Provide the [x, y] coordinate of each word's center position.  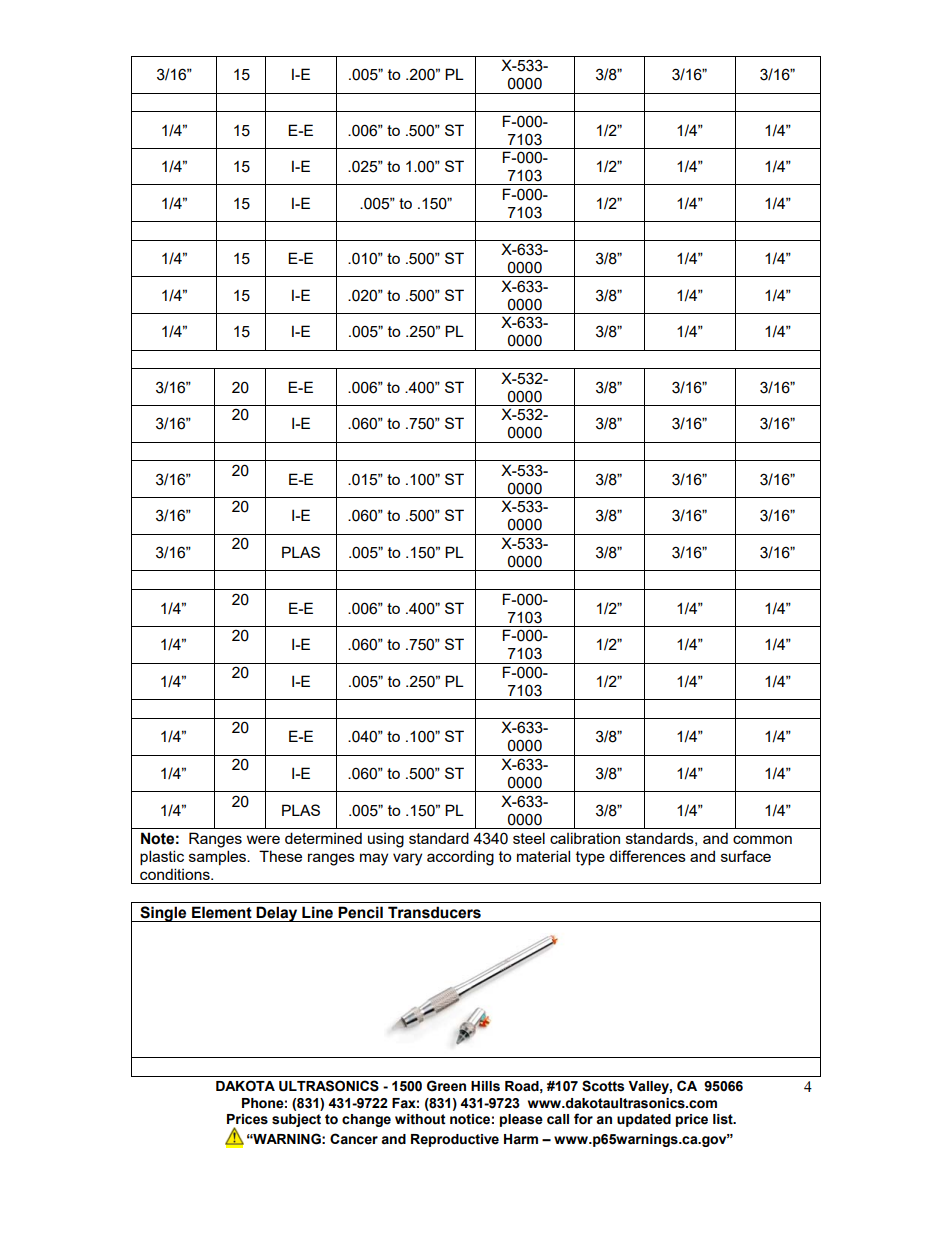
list [724, 1119]
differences [647, 856]
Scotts [603, 1086]
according [460, 858]
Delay [277, 914]
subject [296, 1120]
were [263, 839]
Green [446, 1086]
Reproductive [455, 1140]
